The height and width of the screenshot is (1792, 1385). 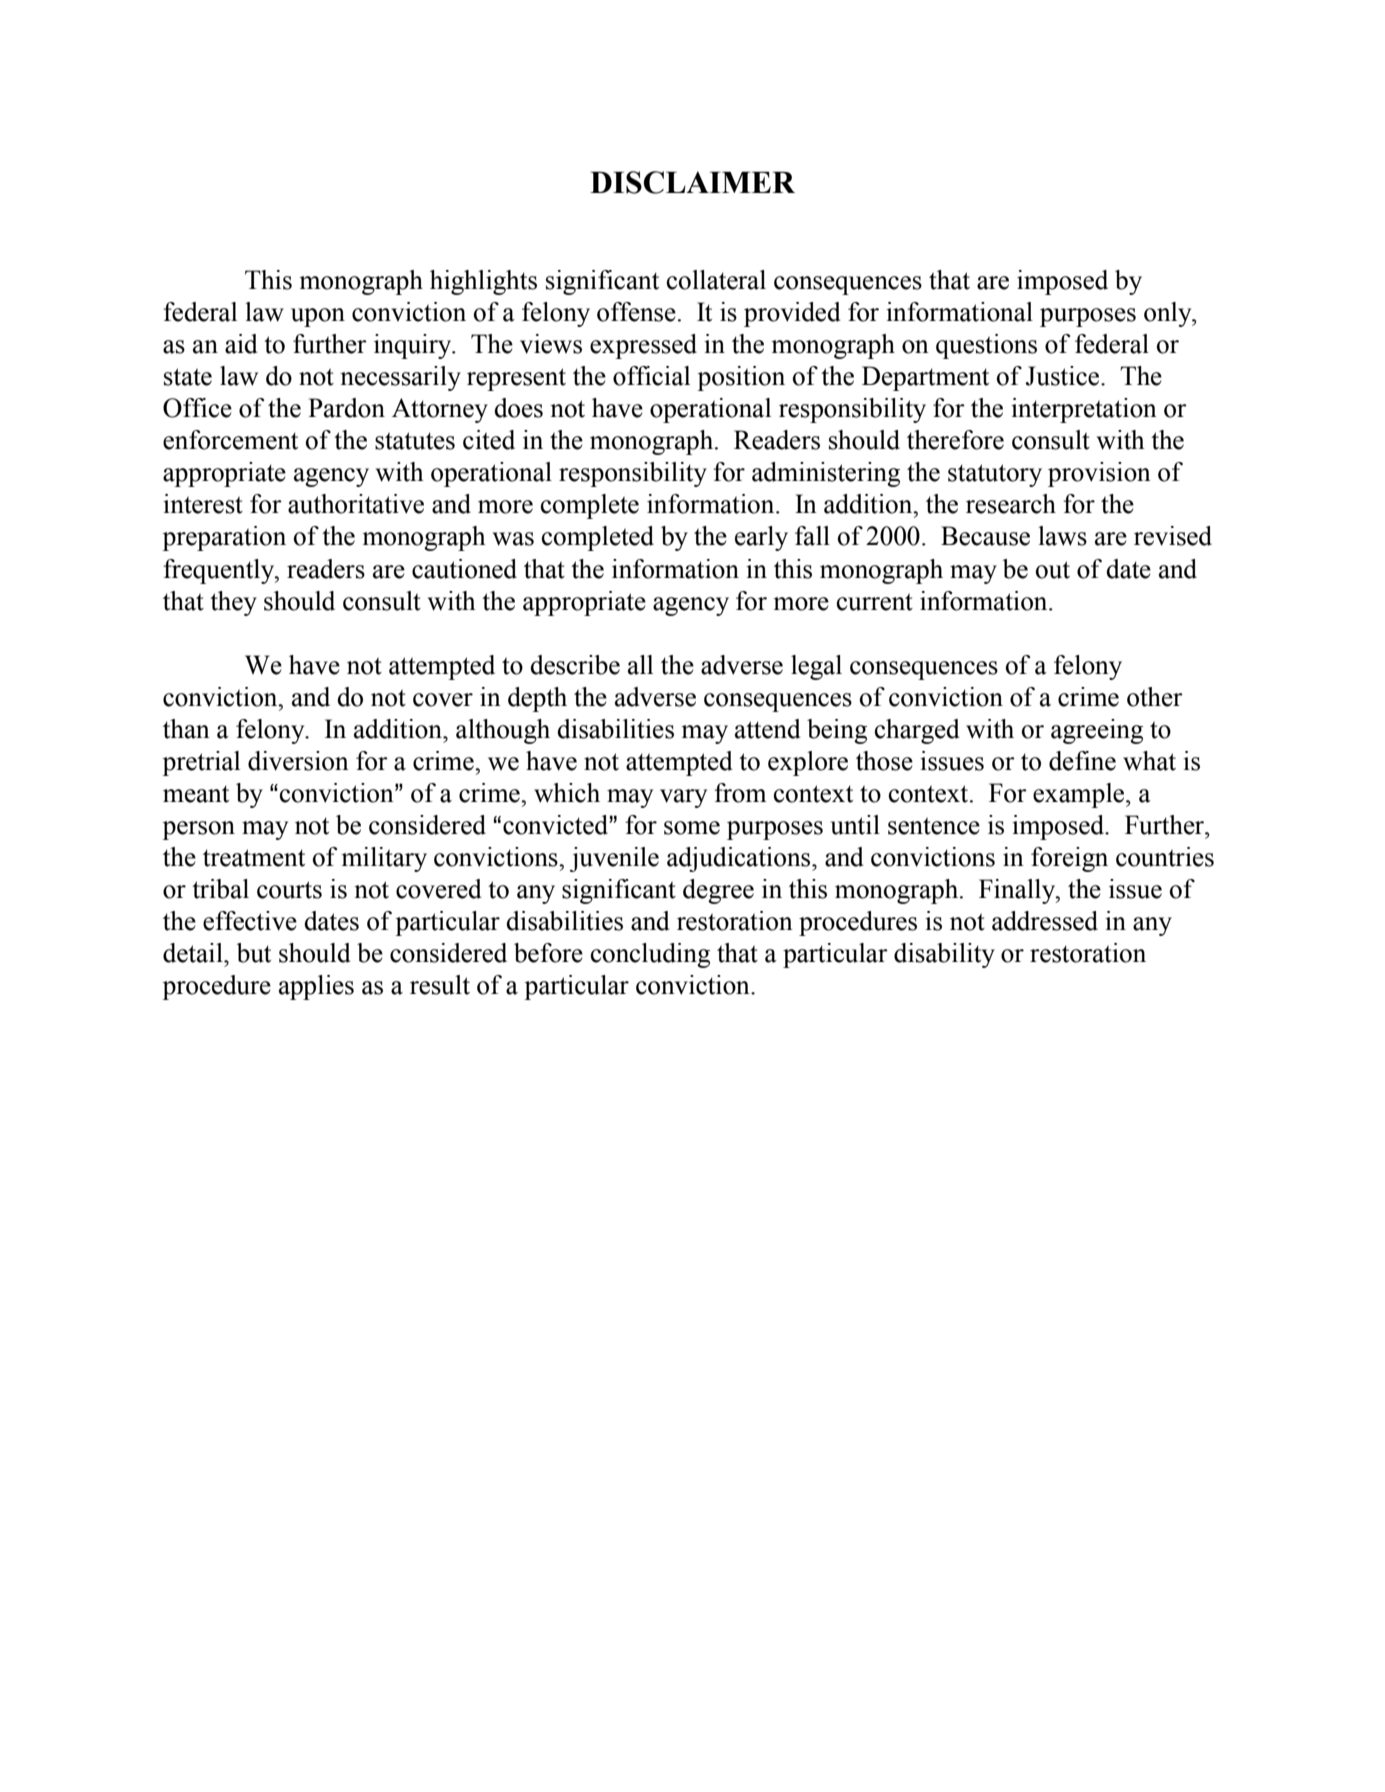 I want to click on they, so click(x=233, y=603).
